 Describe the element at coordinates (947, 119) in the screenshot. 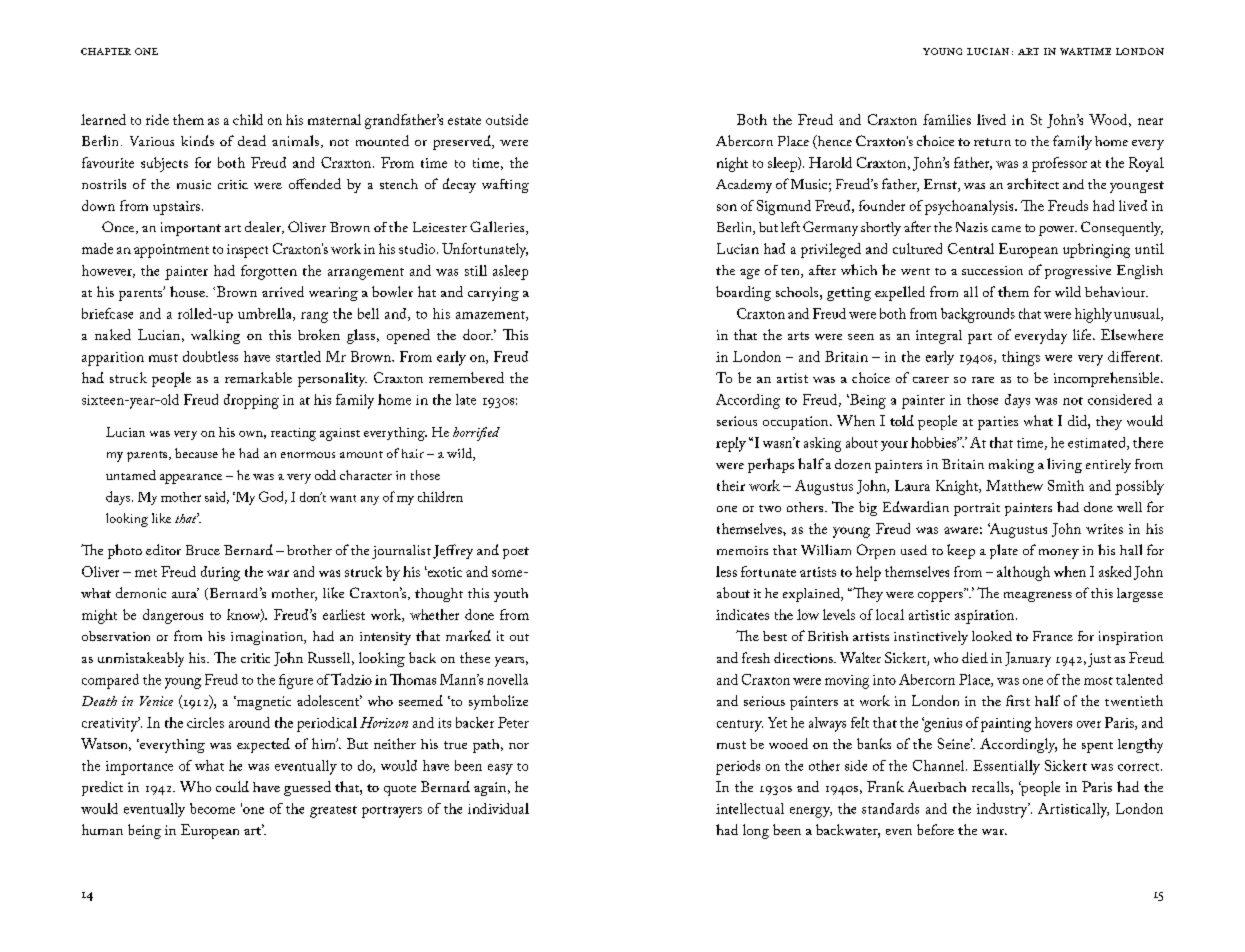

I see `families` at that location.
